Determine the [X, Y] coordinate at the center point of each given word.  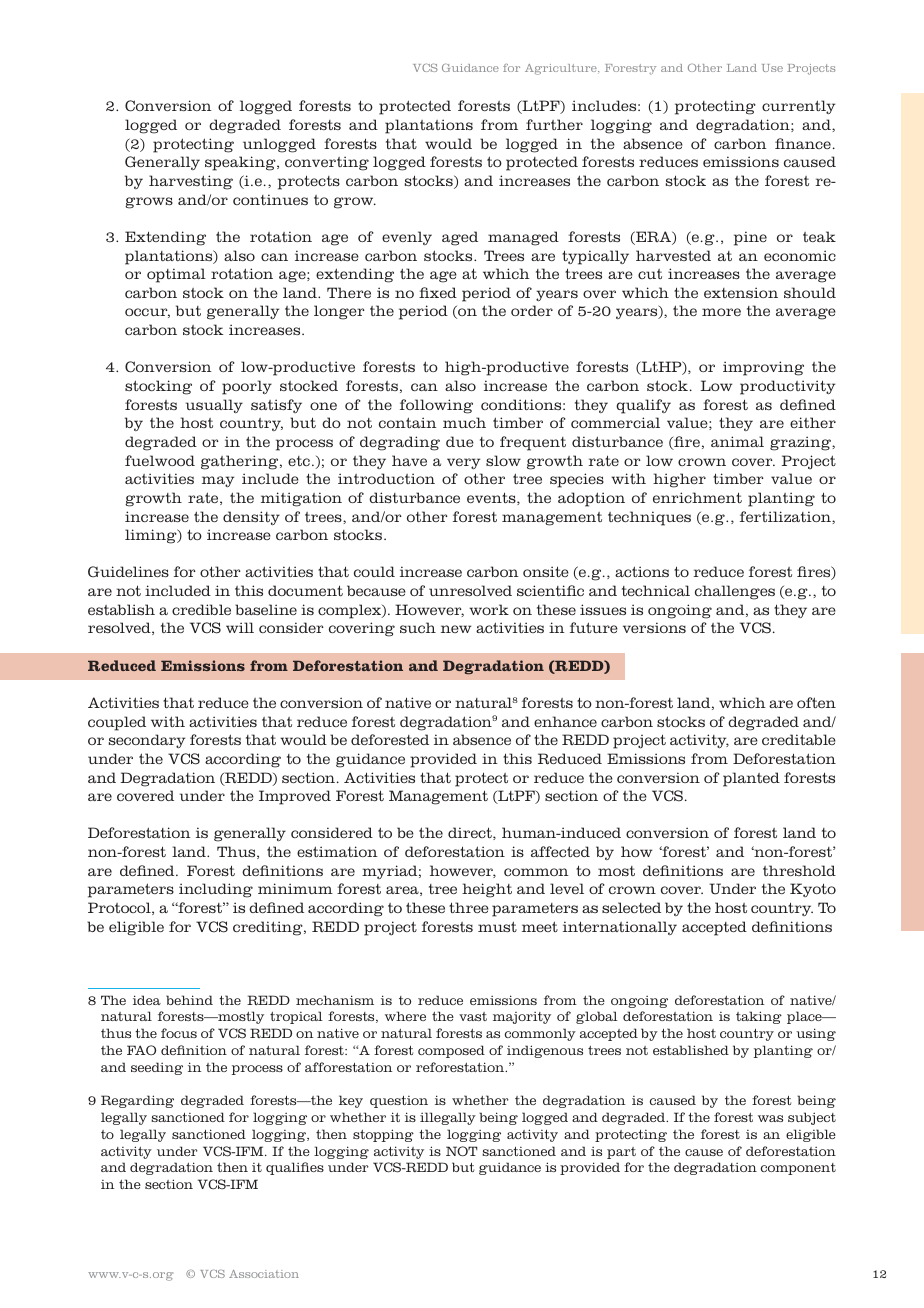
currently [798, 107]
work [489, 609]
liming [152, 536]
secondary [147, 741]
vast [473, 1016]
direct [471, 833]
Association [264, 1274]
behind [189, 1000]
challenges [735, 592]
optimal [176, 275]
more [721, 312]
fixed [438, 292]
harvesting [191, 182]
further [554, 124]
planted [751, 779]
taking [759, 1017]
